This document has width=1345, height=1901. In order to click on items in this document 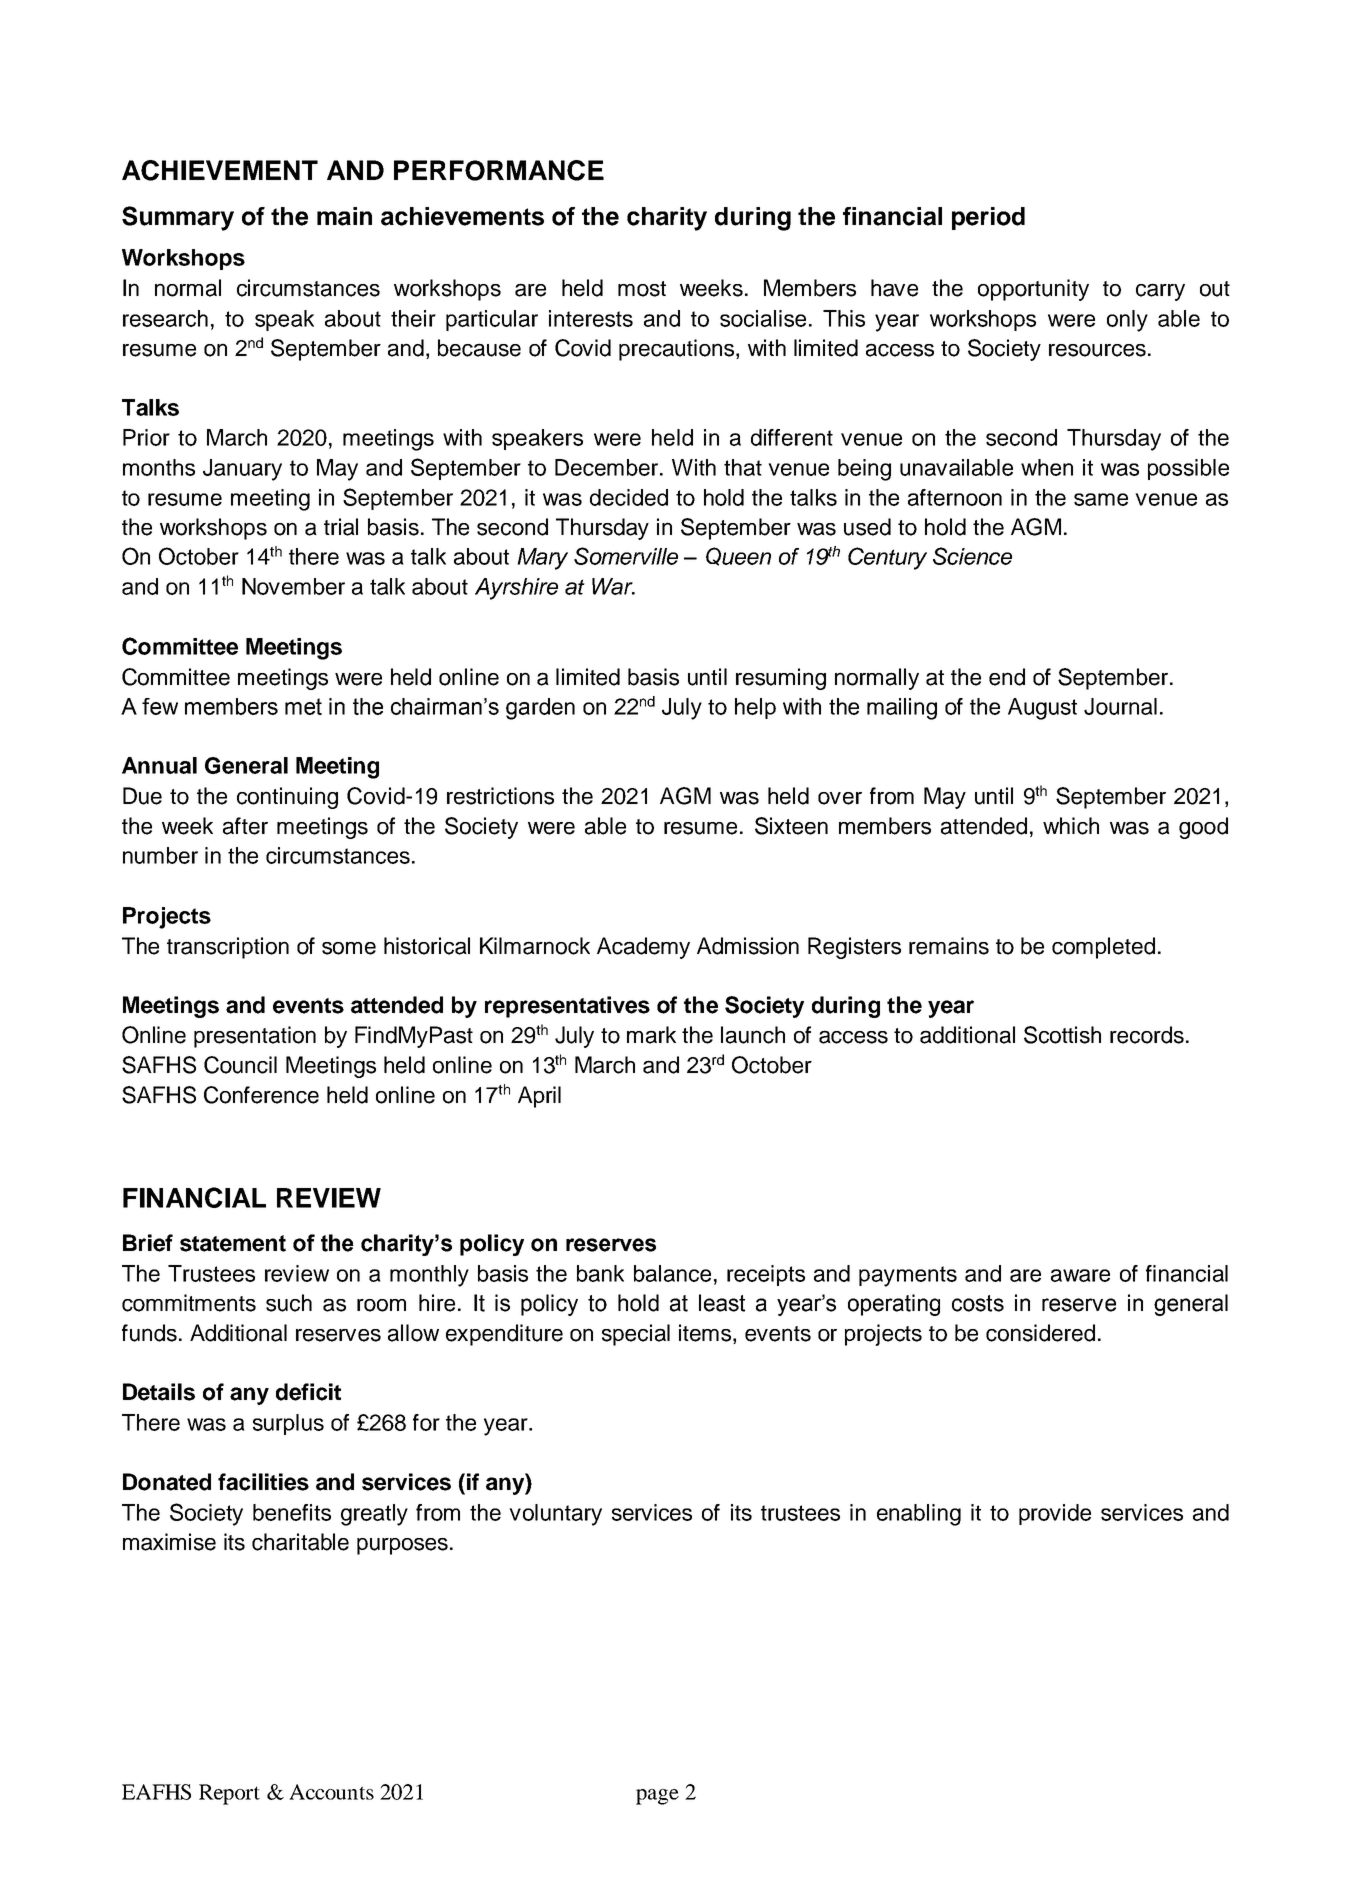, I will do `click(705, 1333)`.
